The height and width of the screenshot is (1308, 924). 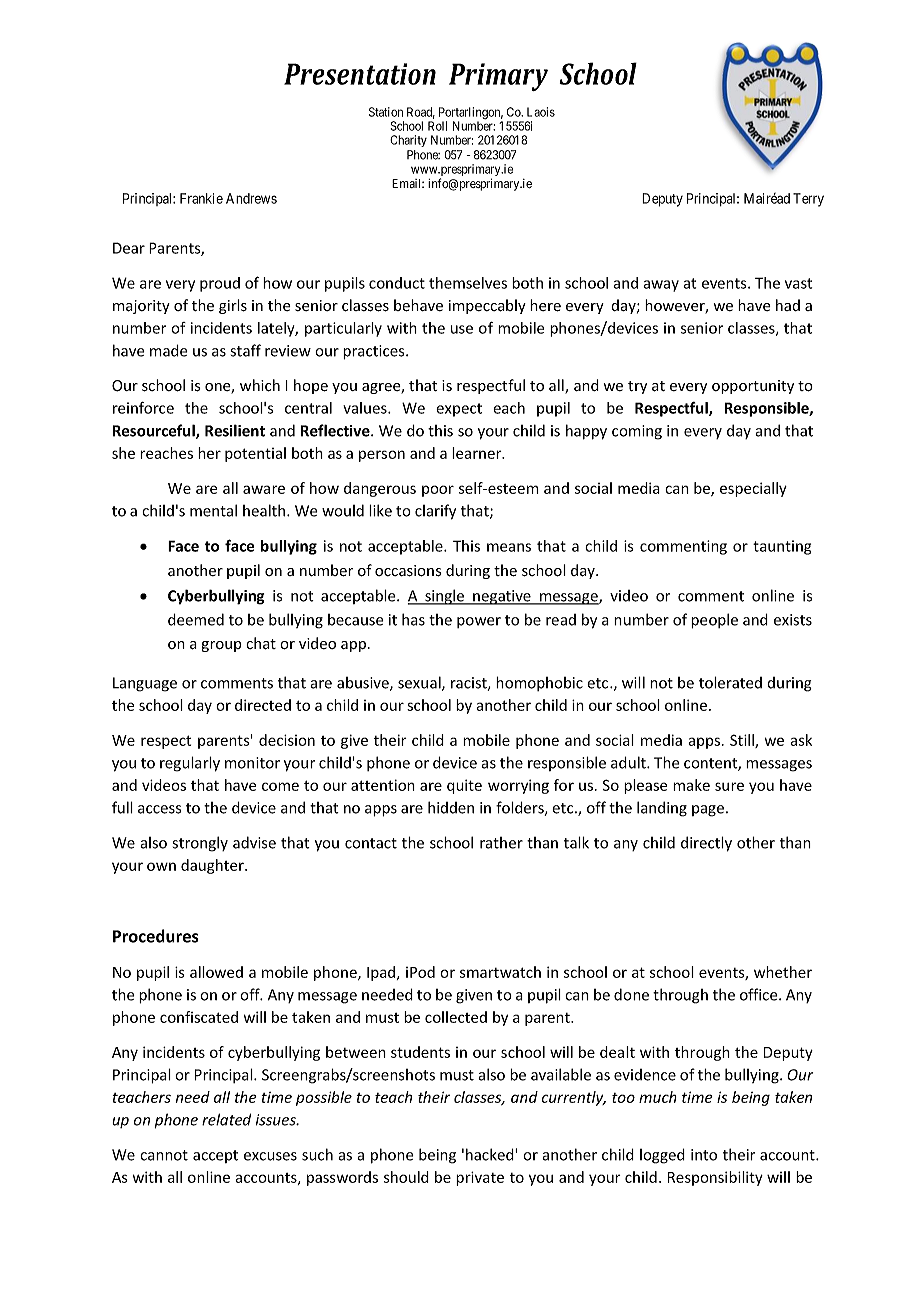 What do you see at coordinates (480, 1178) in the screenshot?
I see `private` at bounding box center [480, 1178].
